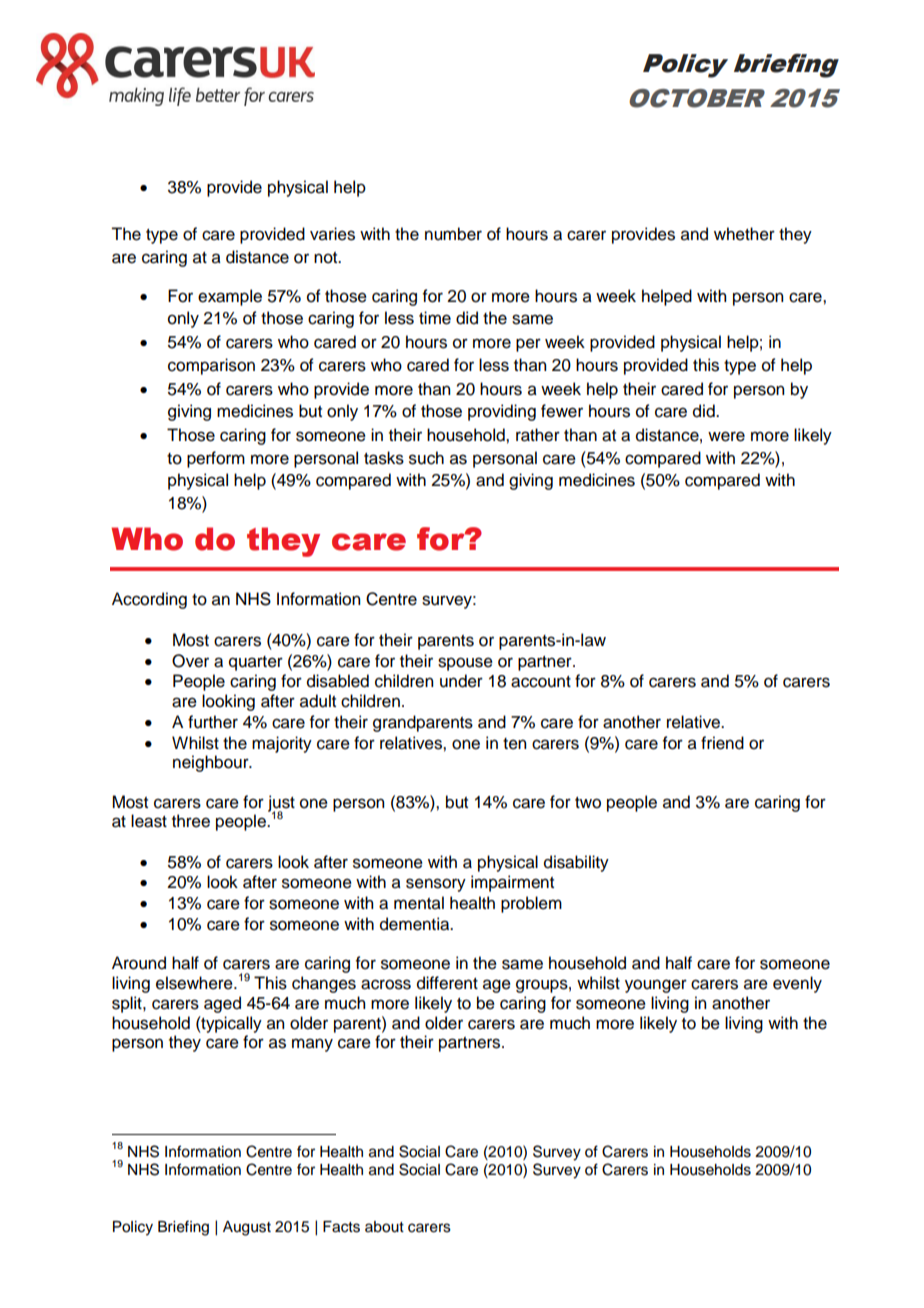  I want to click on different, so click(447, 983).
